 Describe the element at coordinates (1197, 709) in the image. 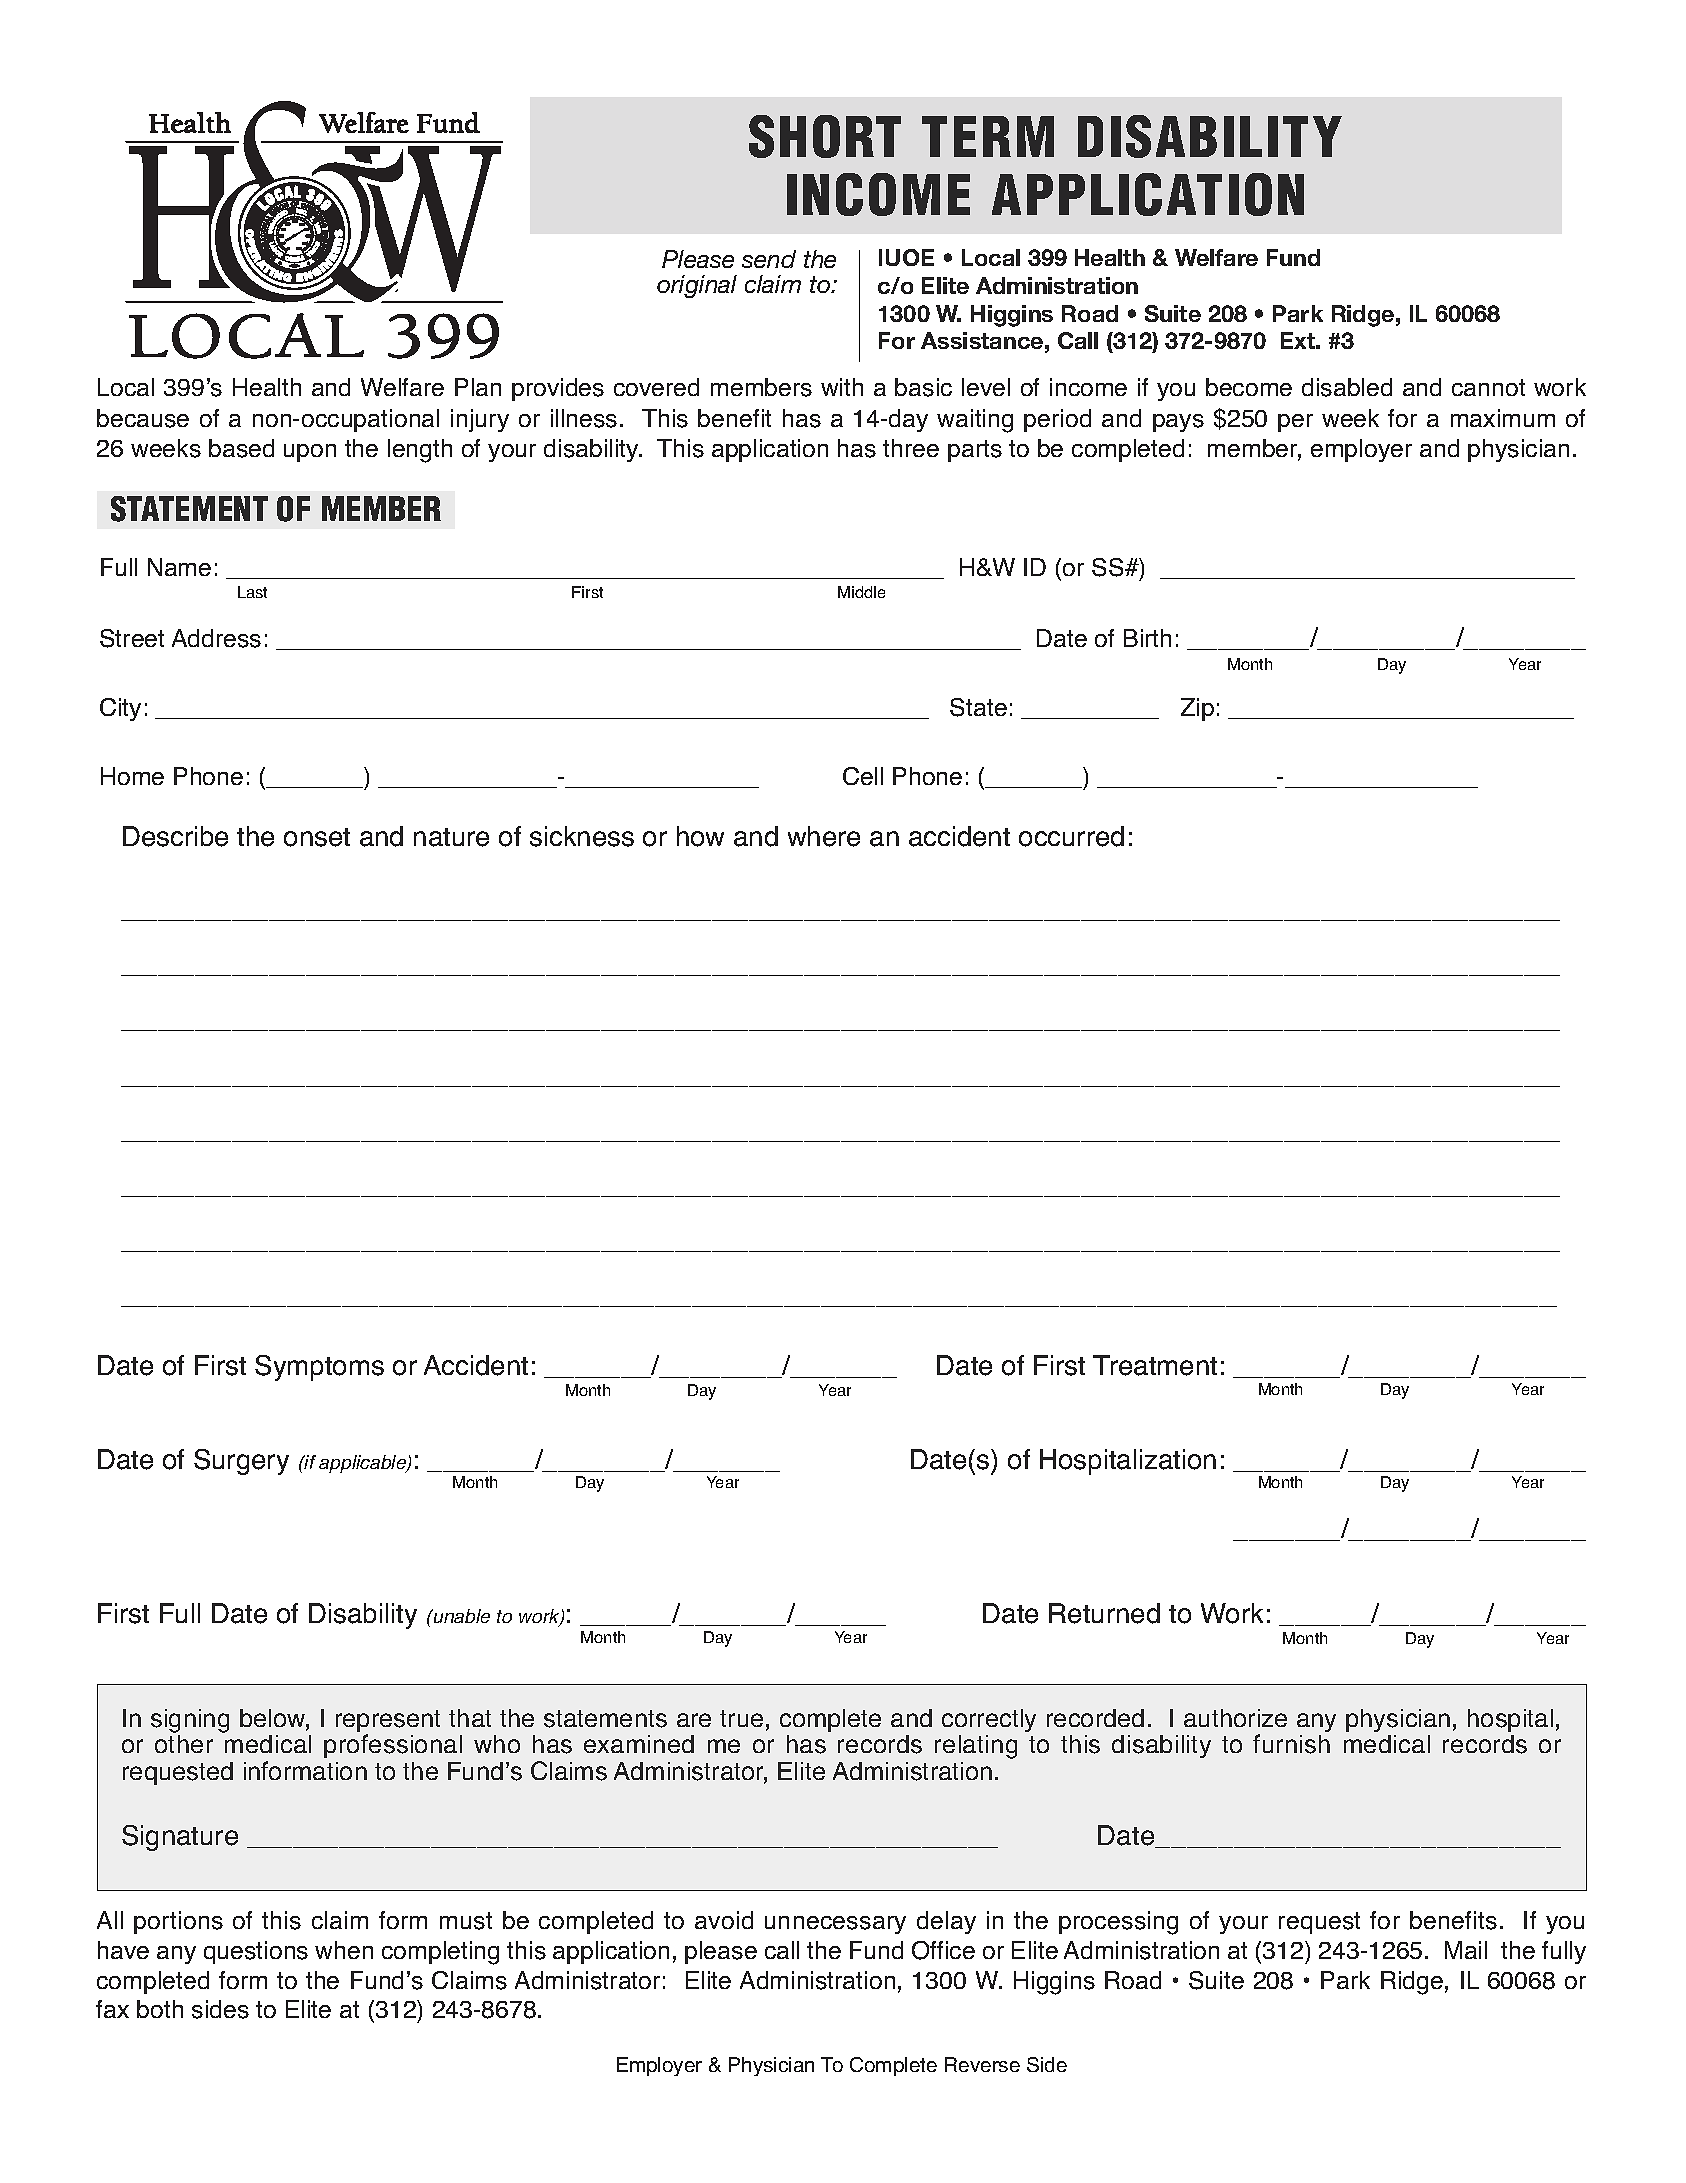

I see `Zip` at that location.
